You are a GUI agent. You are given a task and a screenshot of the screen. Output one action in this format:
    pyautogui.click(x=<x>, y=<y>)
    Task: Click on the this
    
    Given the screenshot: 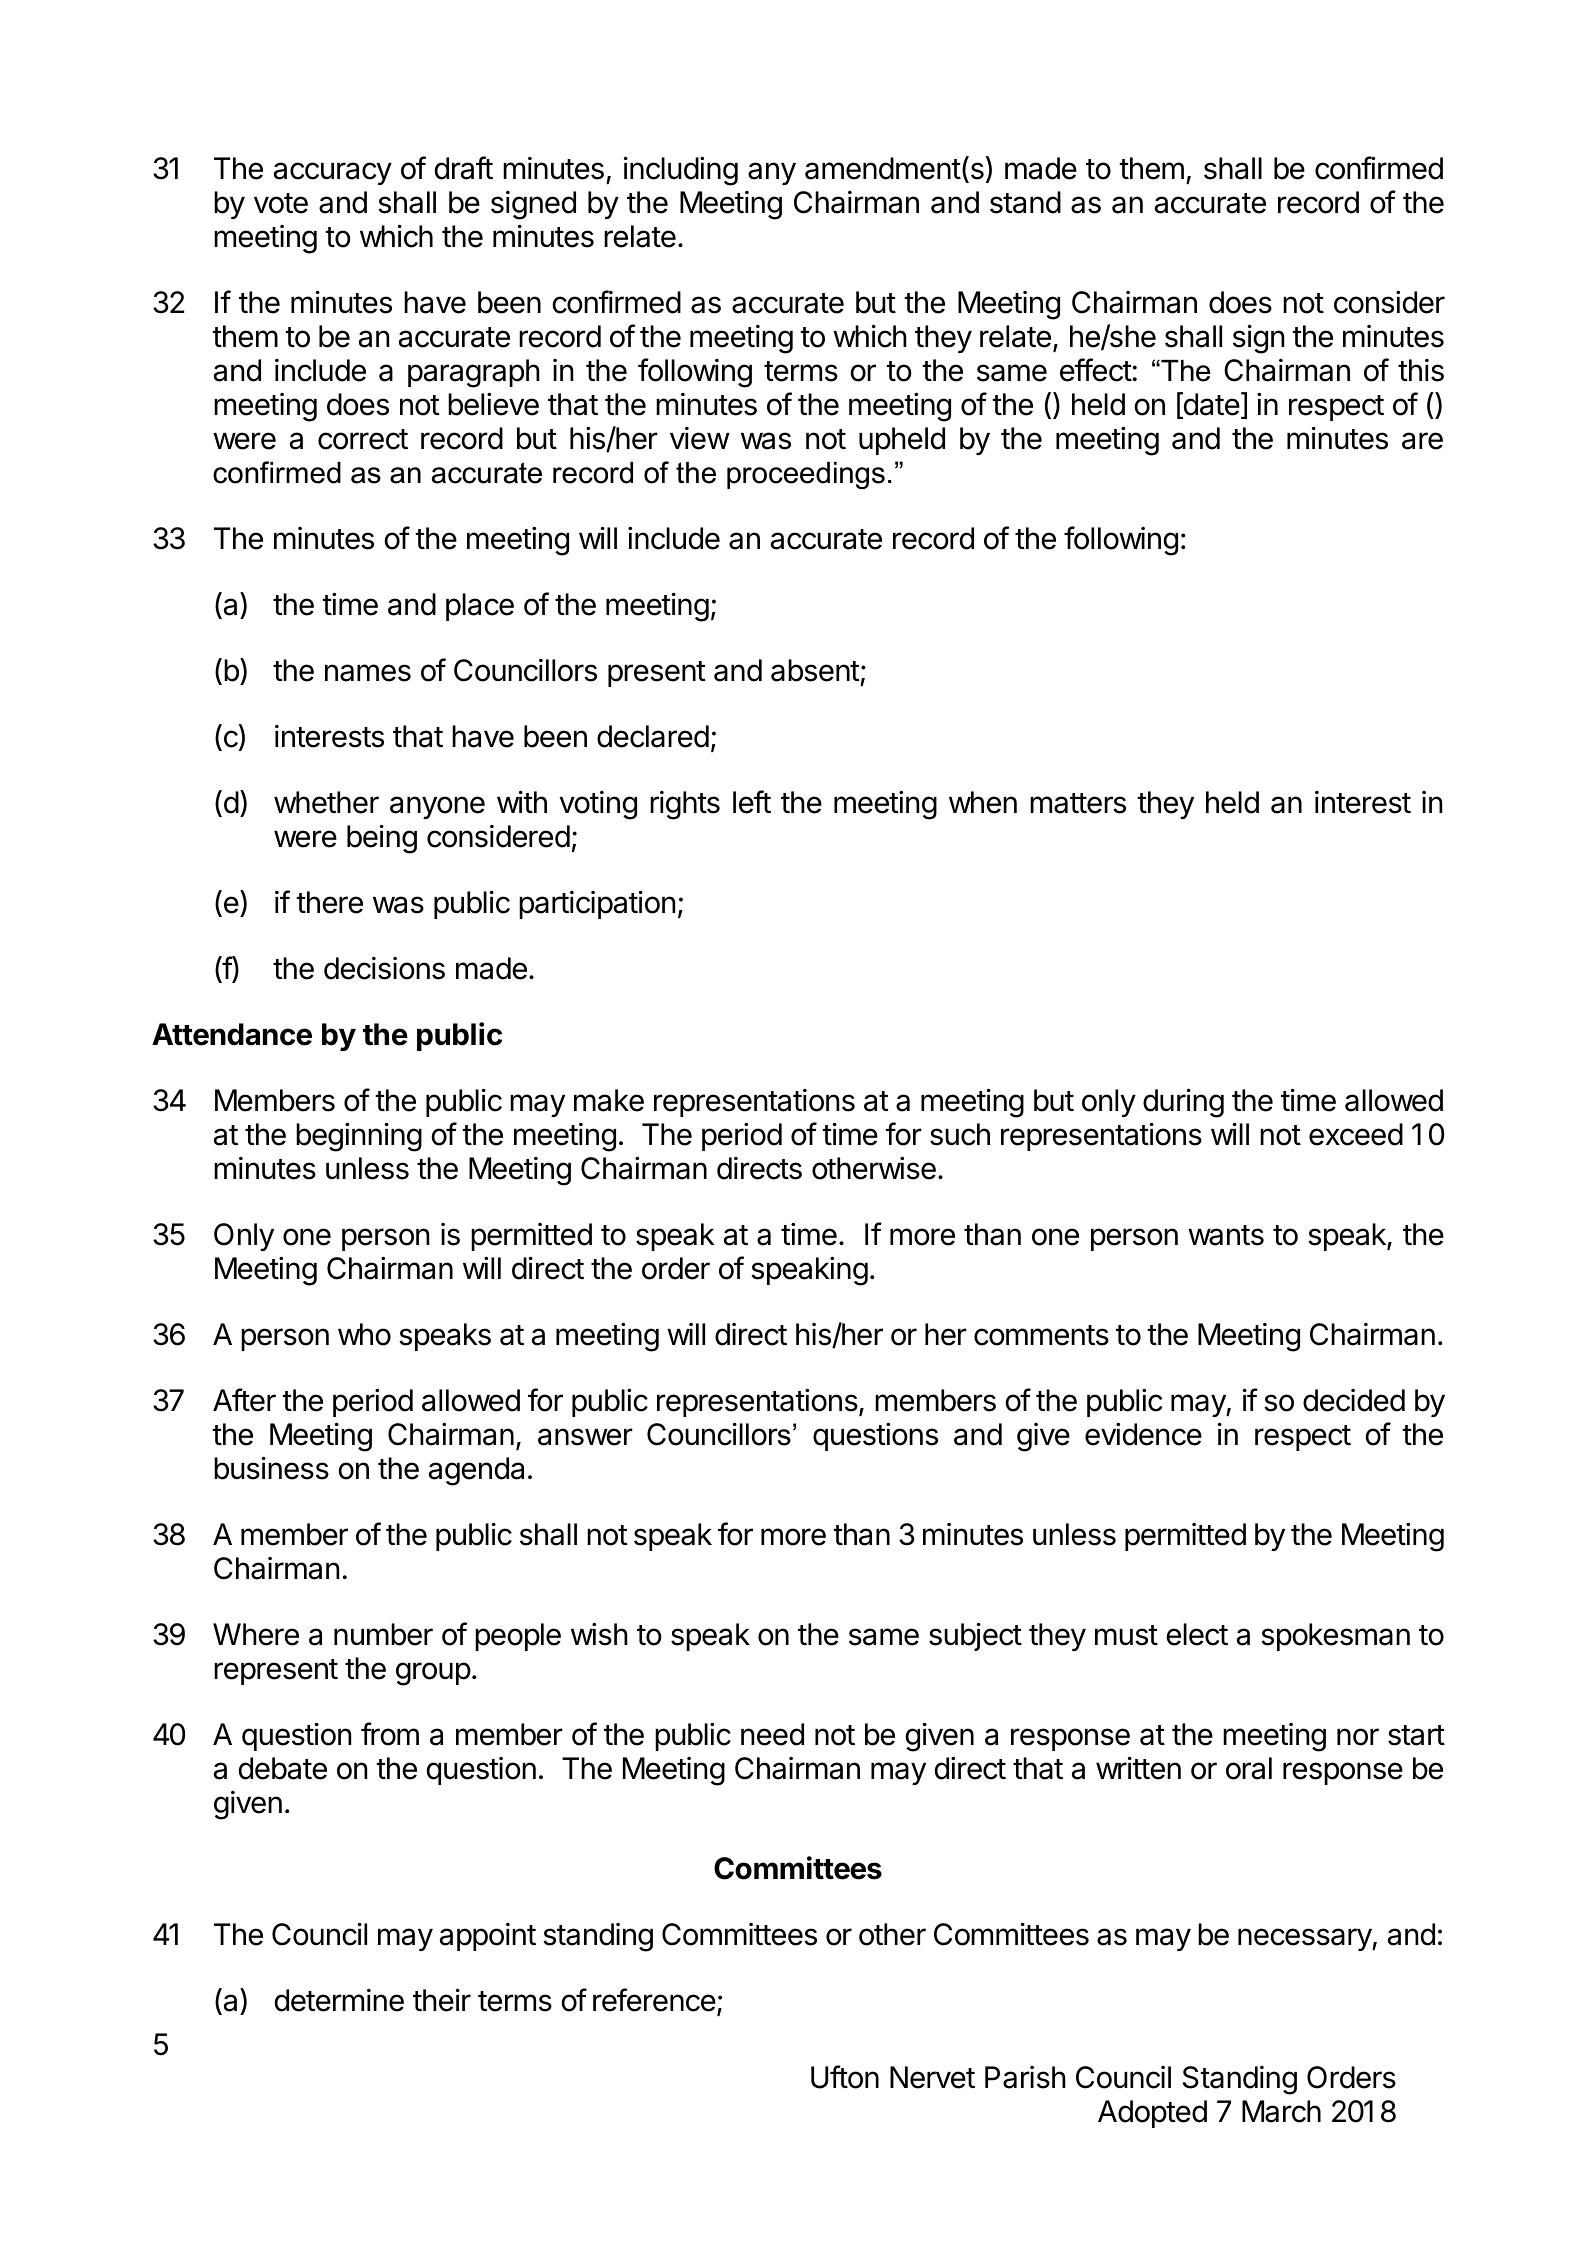 What is the action you would take?
    pyautogui.click(x=1421, y=370)
